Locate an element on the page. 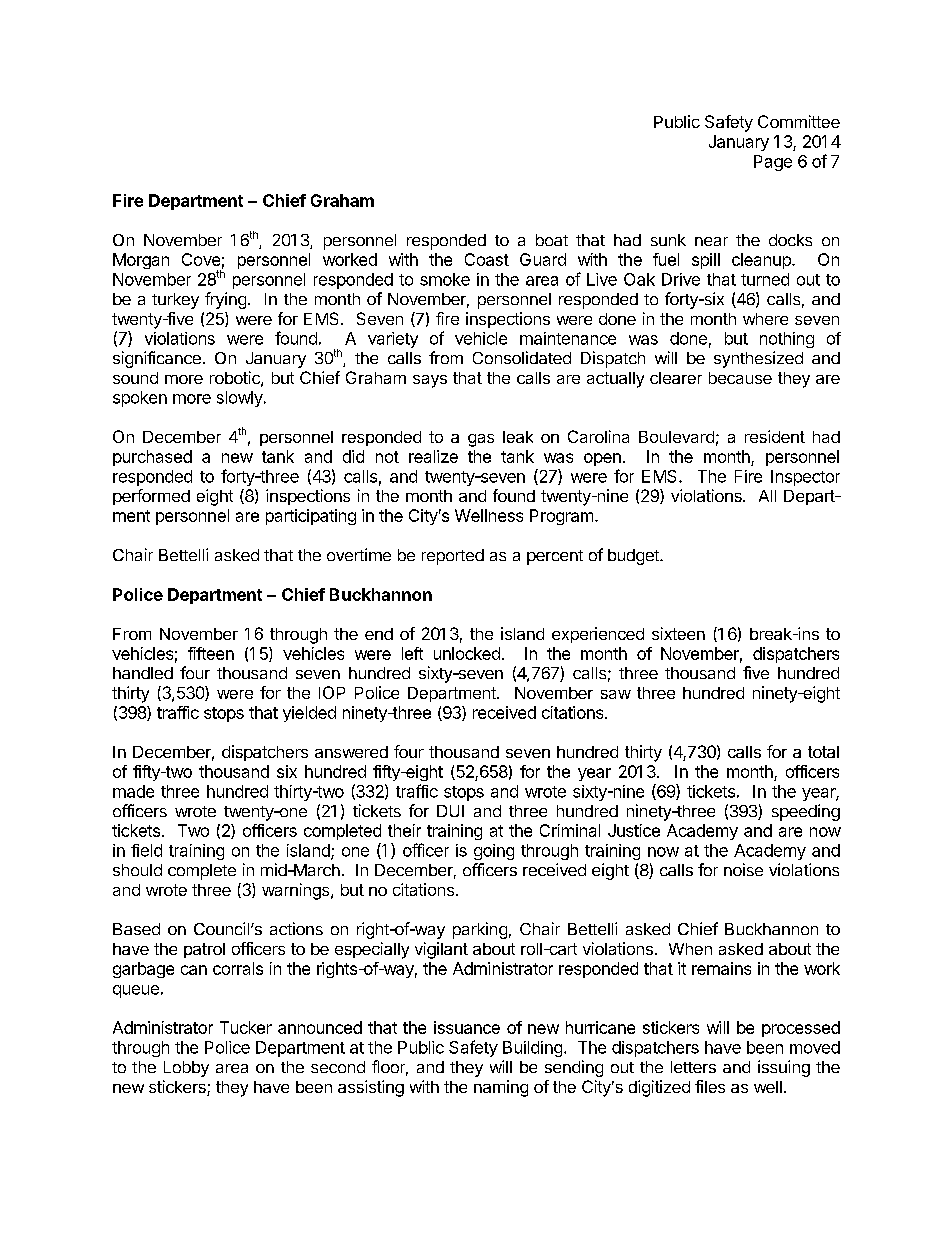  boat is located at coordinates (552, 240).
